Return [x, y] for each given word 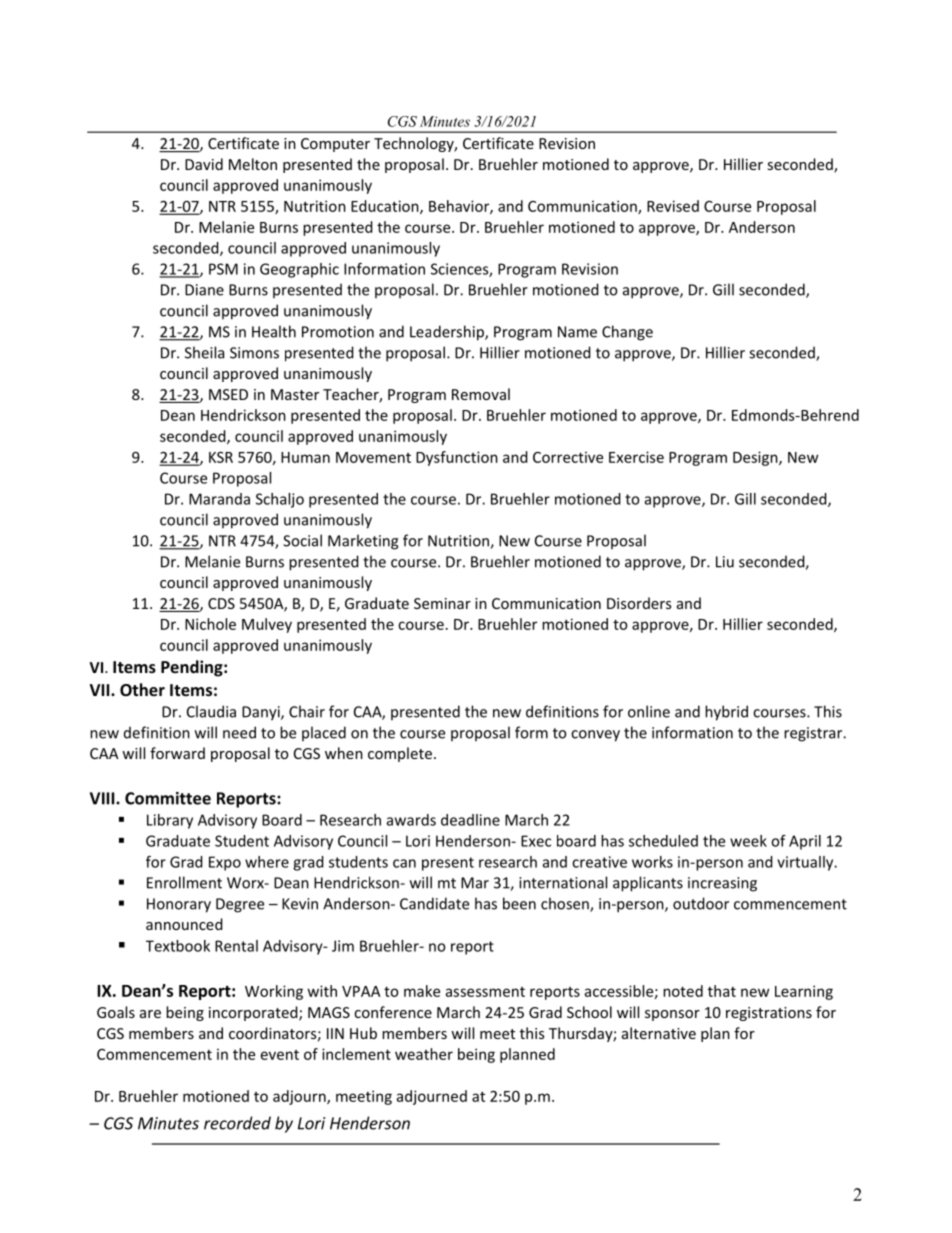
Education [386, 207]
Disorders [639, 603]
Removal [481, 394]
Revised [673, 206]
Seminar [442, 603]
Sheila [204, 352]
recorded [237, 1123]
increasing [722, 884]
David [204, 164]
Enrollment [184, 882]
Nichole [210, 624]
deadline [470, 820]
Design [756, 458]
